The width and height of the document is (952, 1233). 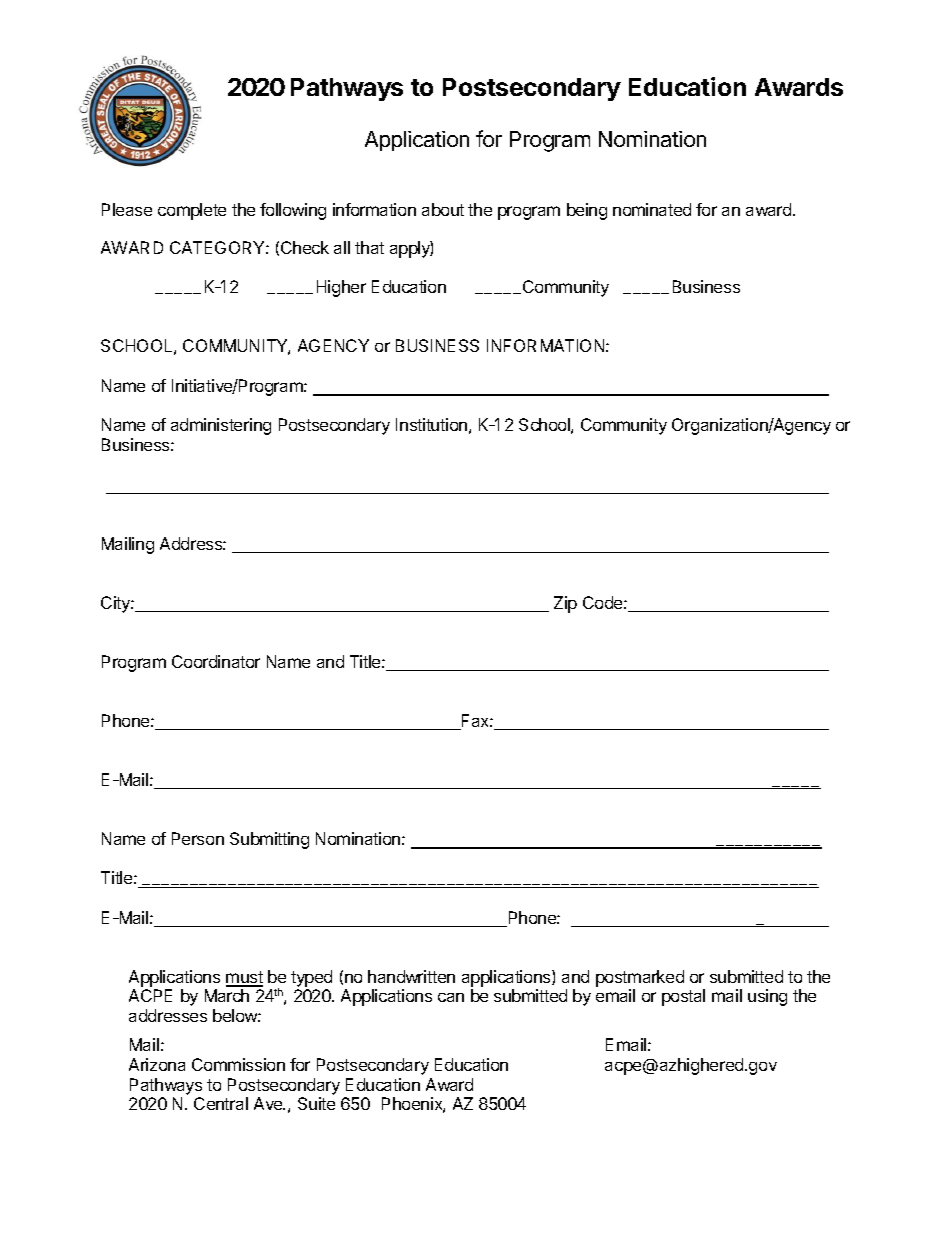 What do you see at coordinates (451, 997) in the document?
I see `can` at bounding box center [451, 997].
